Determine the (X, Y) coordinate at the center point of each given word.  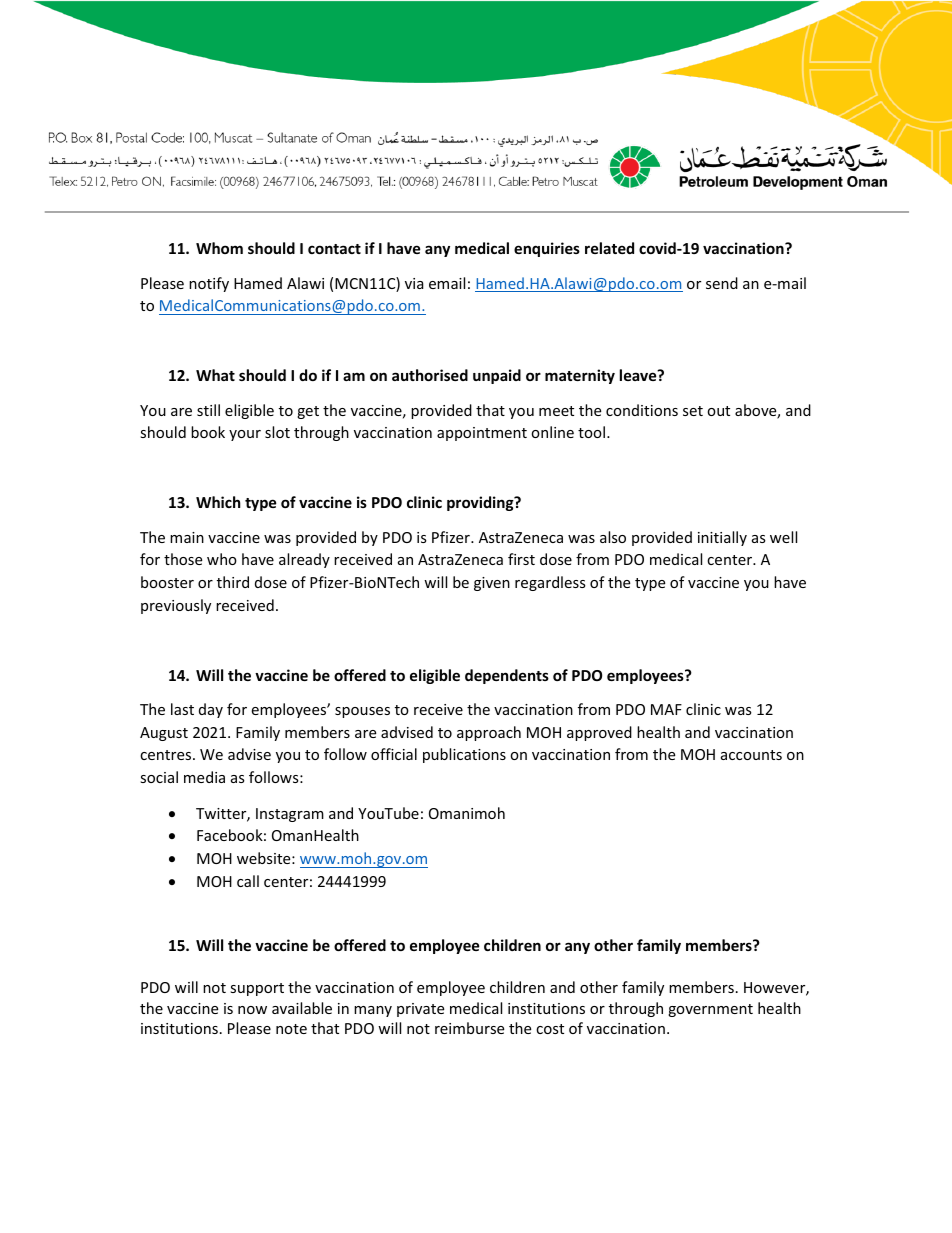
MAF (666, 709)
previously (176, 606)
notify (209, 284)
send (722, 283)
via (414, 283)
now (252, 1010)
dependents (507, 676)
